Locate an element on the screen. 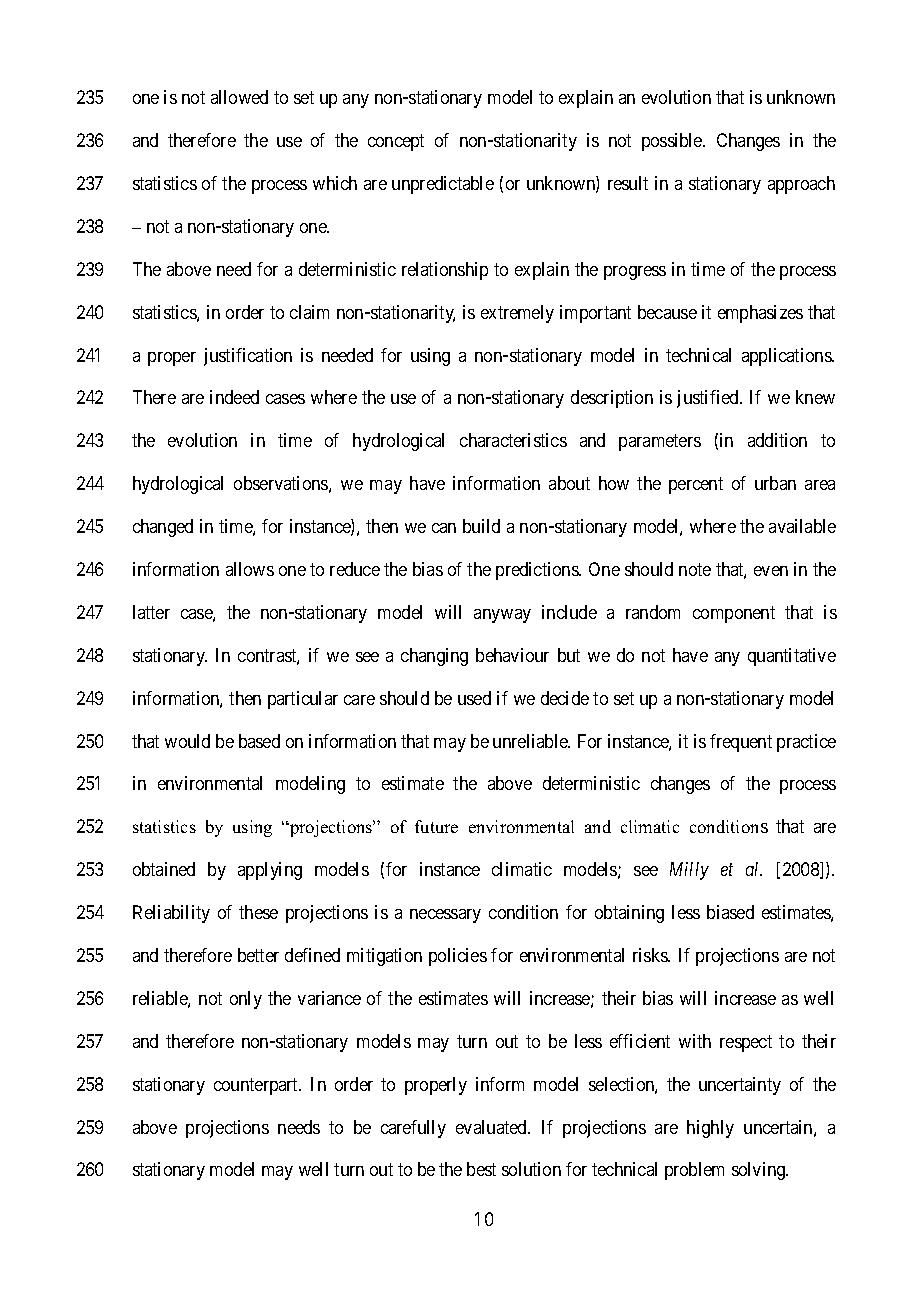  allowed is located at coordinates (239, 97).
